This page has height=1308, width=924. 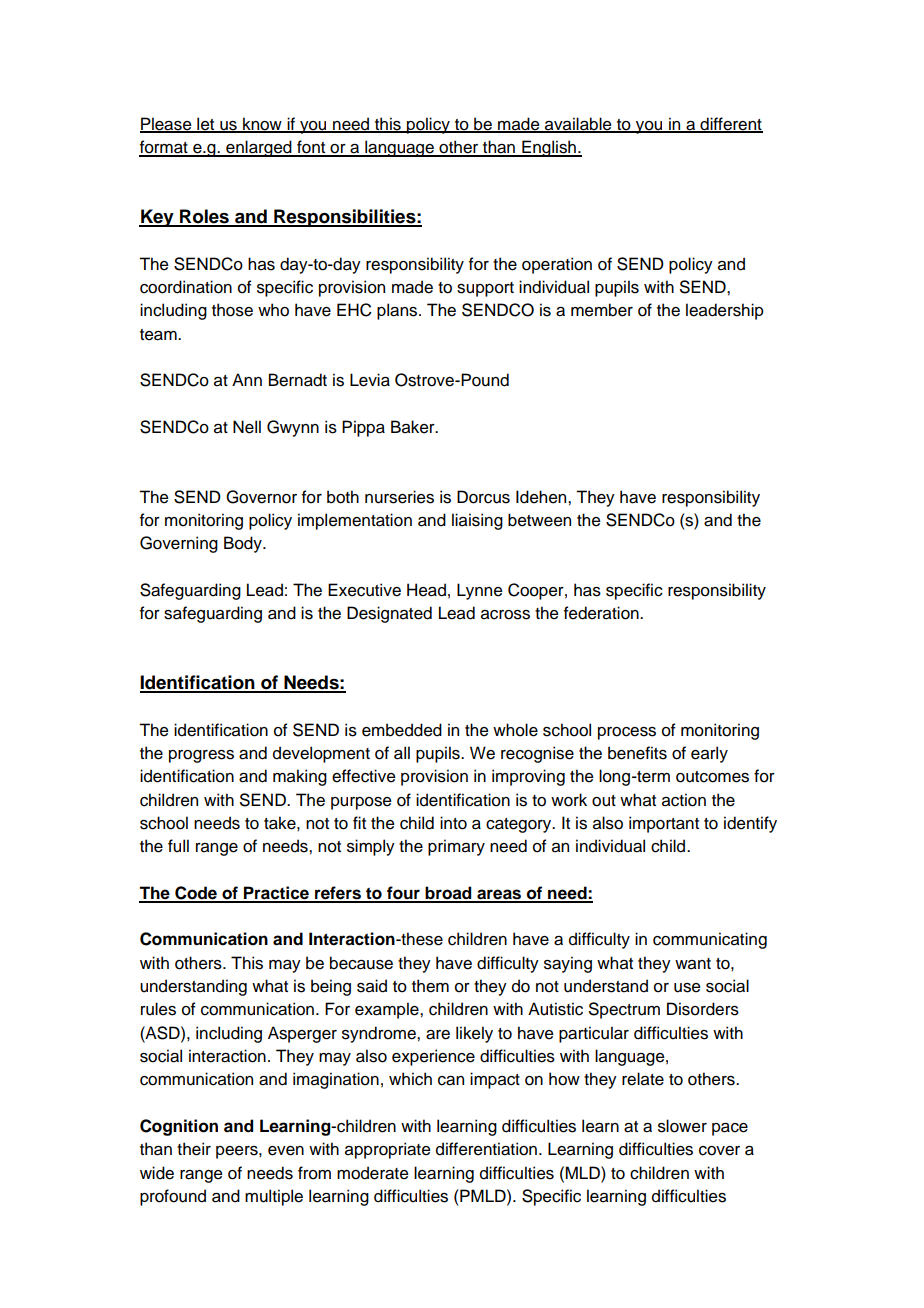 What do you see at coordinates (194, 1149) in the page?
I see `their` at bounding box center [194, 1149].
